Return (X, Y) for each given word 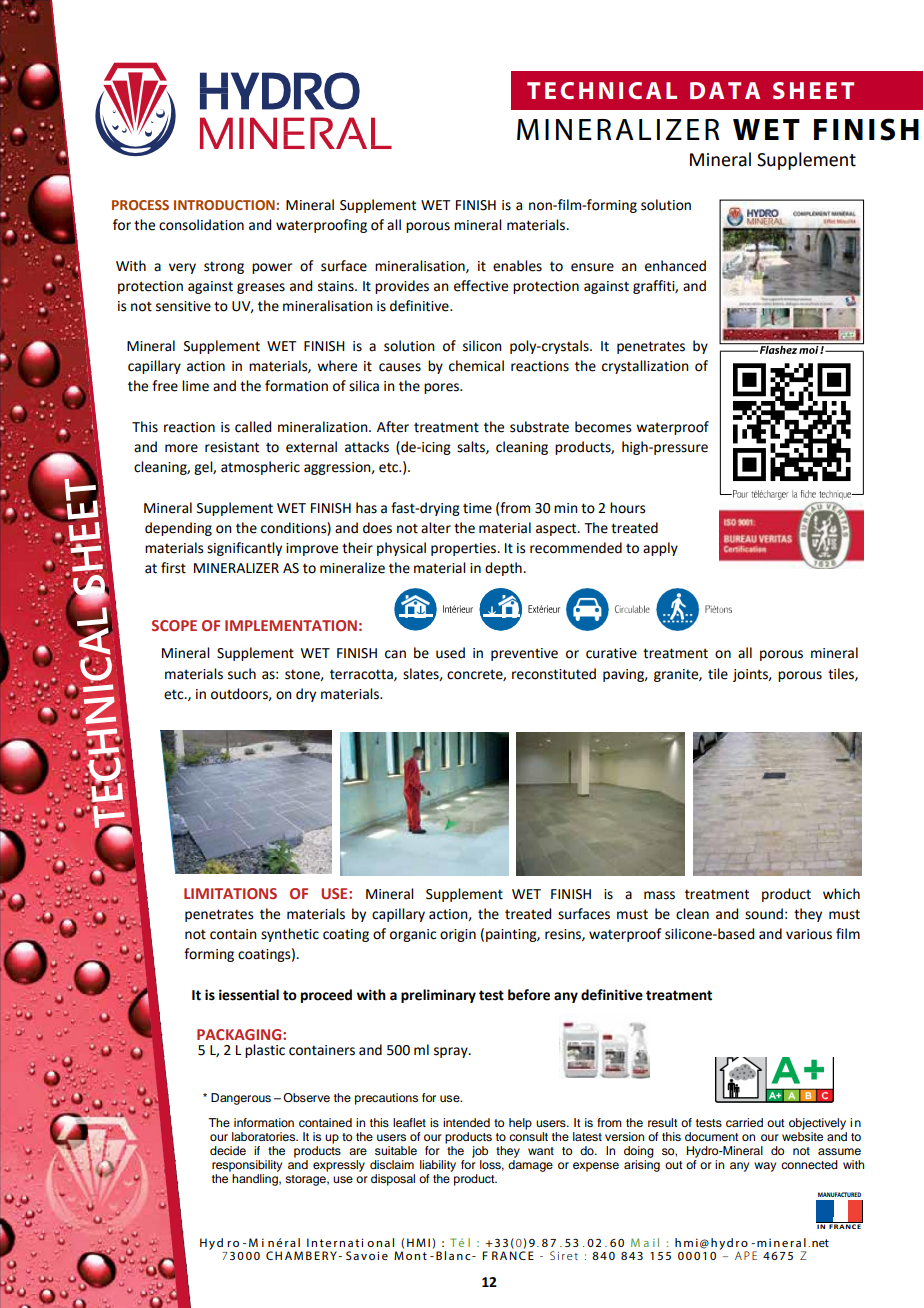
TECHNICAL (602, 90)
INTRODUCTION (224, 205)
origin (458, 935)
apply (660, 549)
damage (530, 1166)
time (477, 508)
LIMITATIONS (230, 893)
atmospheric (260, 468)
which (841, 894)
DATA (725, 90)
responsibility (247, 1166)
